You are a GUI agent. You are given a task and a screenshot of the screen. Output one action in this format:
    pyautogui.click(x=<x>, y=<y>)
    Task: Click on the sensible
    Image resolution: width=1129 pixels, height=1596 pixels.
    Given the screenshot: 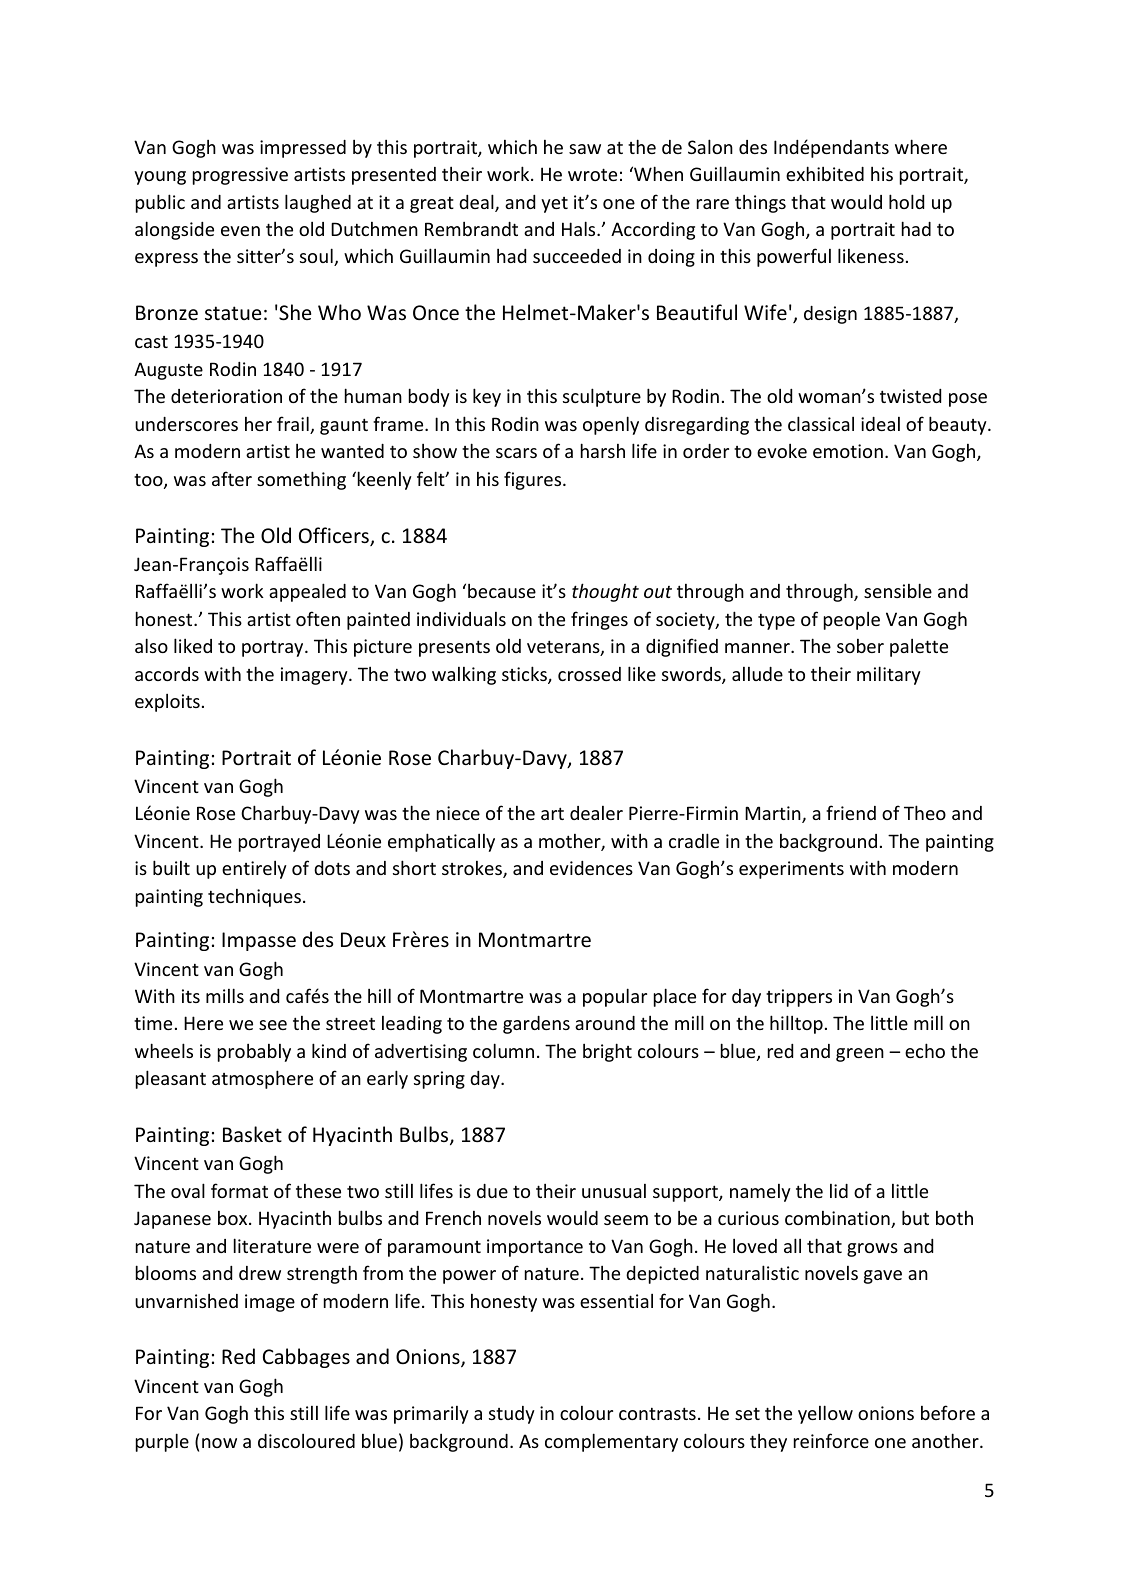 What is the action you would take?
    pyautogui.click(x=898, y=590)
